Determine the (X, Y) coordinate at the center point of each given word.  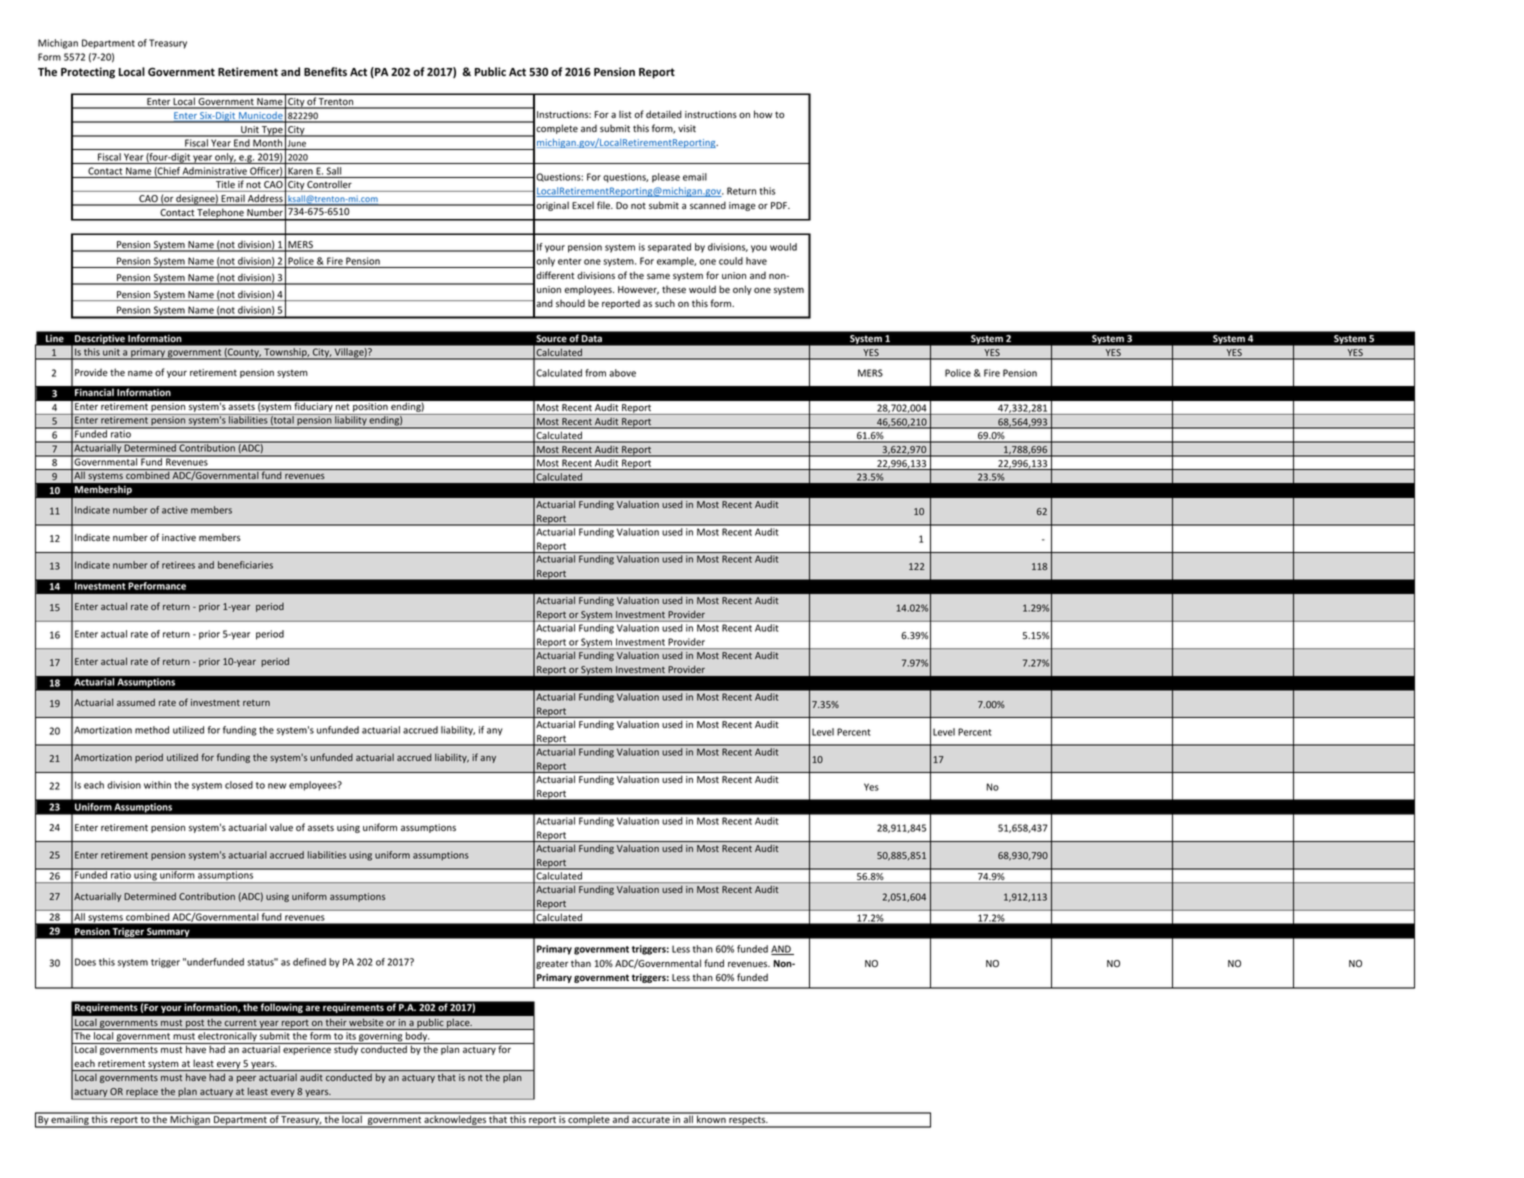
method (152, 730)
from (595, 373)
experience (307, 1050)
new (277, 786)
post (195, 1024)
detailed (664, 114)
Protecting (88, 73)
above (622, 373)
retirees (178, 565)
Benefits (325, 71)
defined (309, 962)
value (281, 827)
